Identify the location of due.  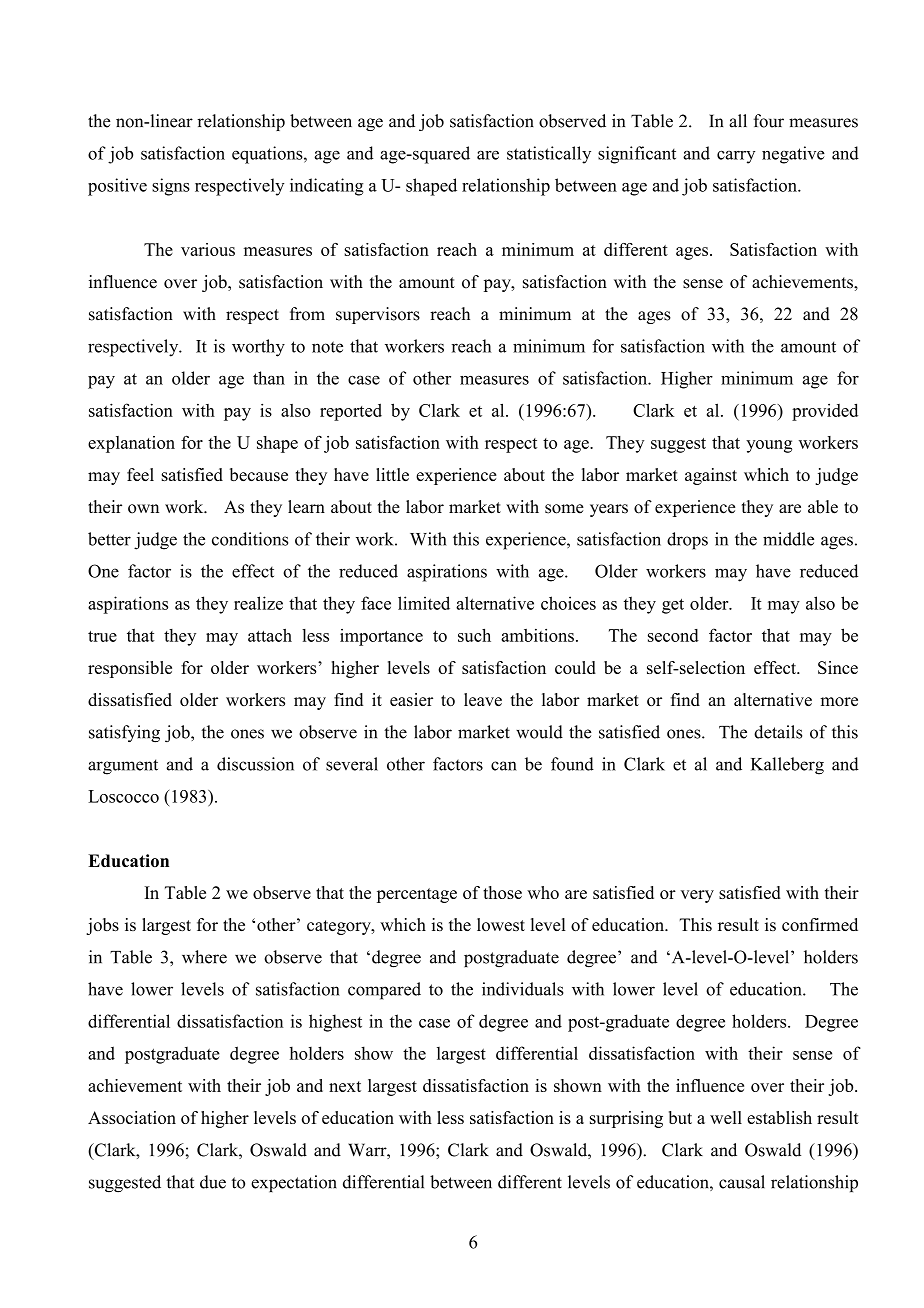
(213, 1182).
